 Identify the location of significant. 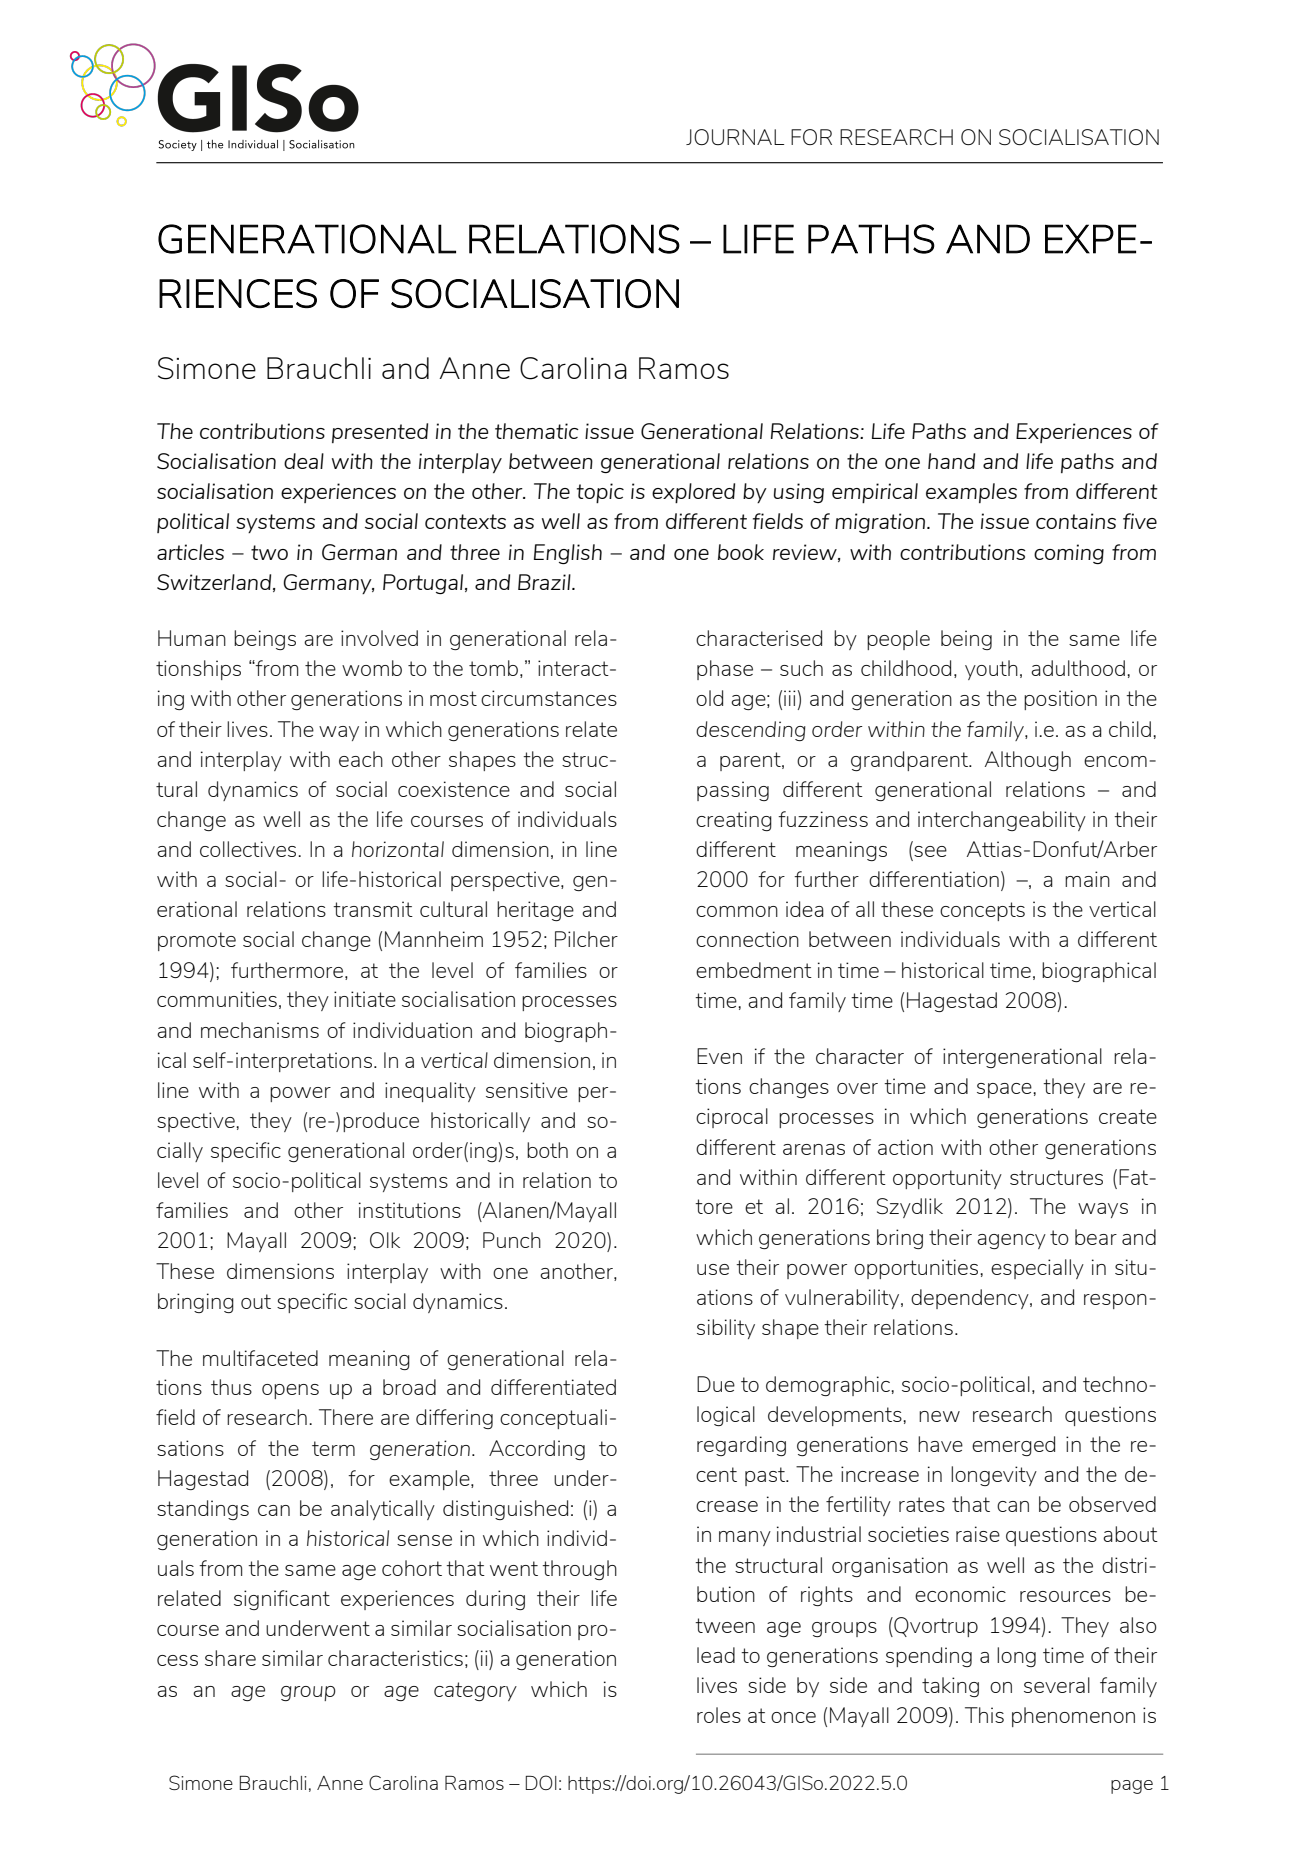
(282, 1600).
